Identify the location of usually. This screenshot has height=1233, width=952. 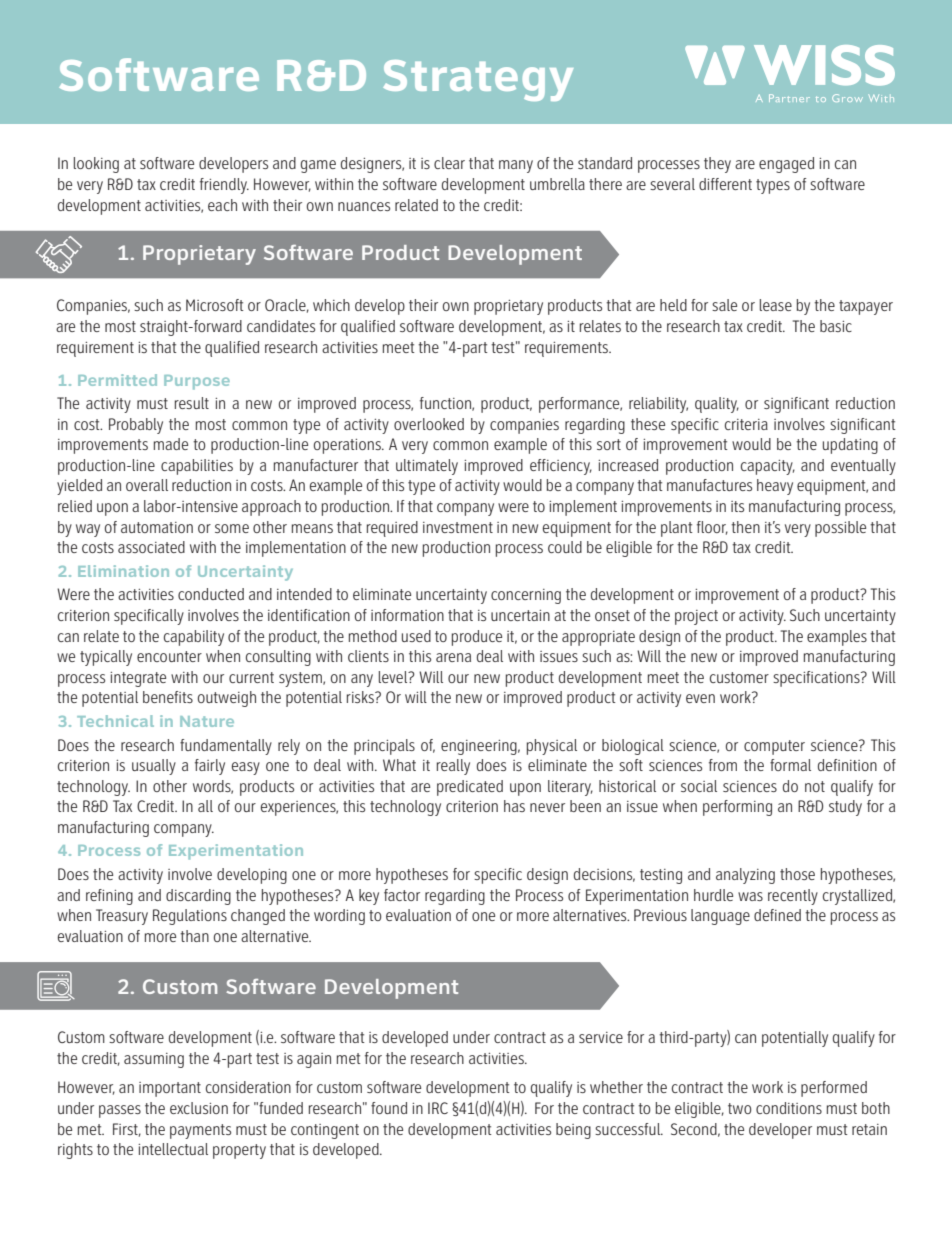
(154, 767).
